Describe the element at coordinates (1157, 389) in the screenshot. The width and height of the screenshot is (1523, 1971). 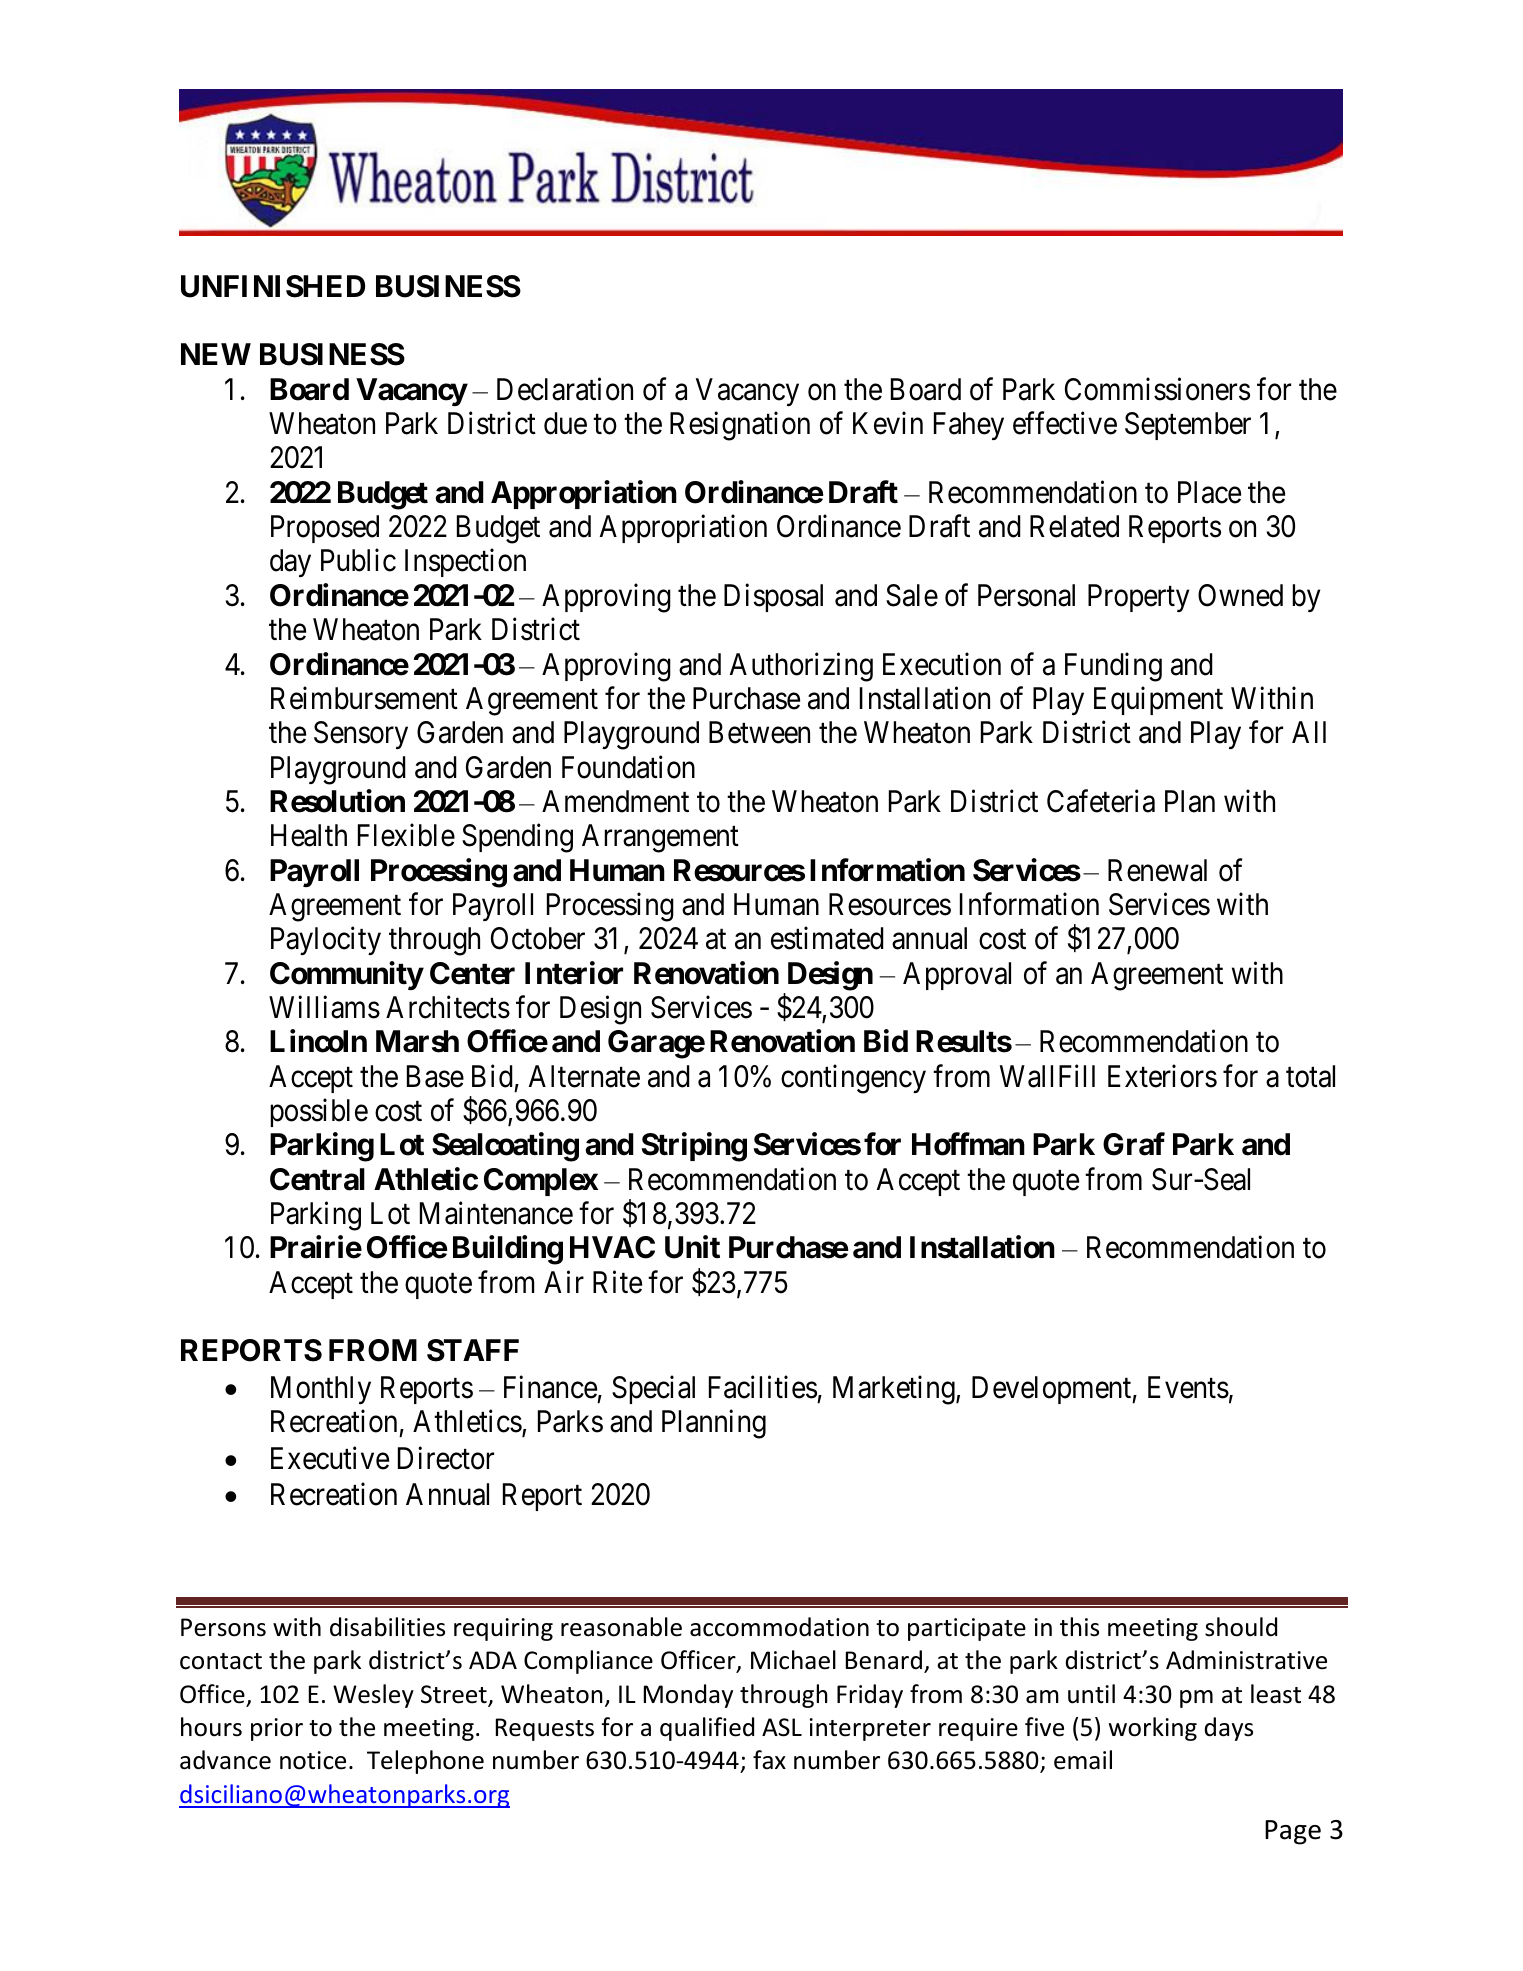
I see `Commissioners` at that location.
